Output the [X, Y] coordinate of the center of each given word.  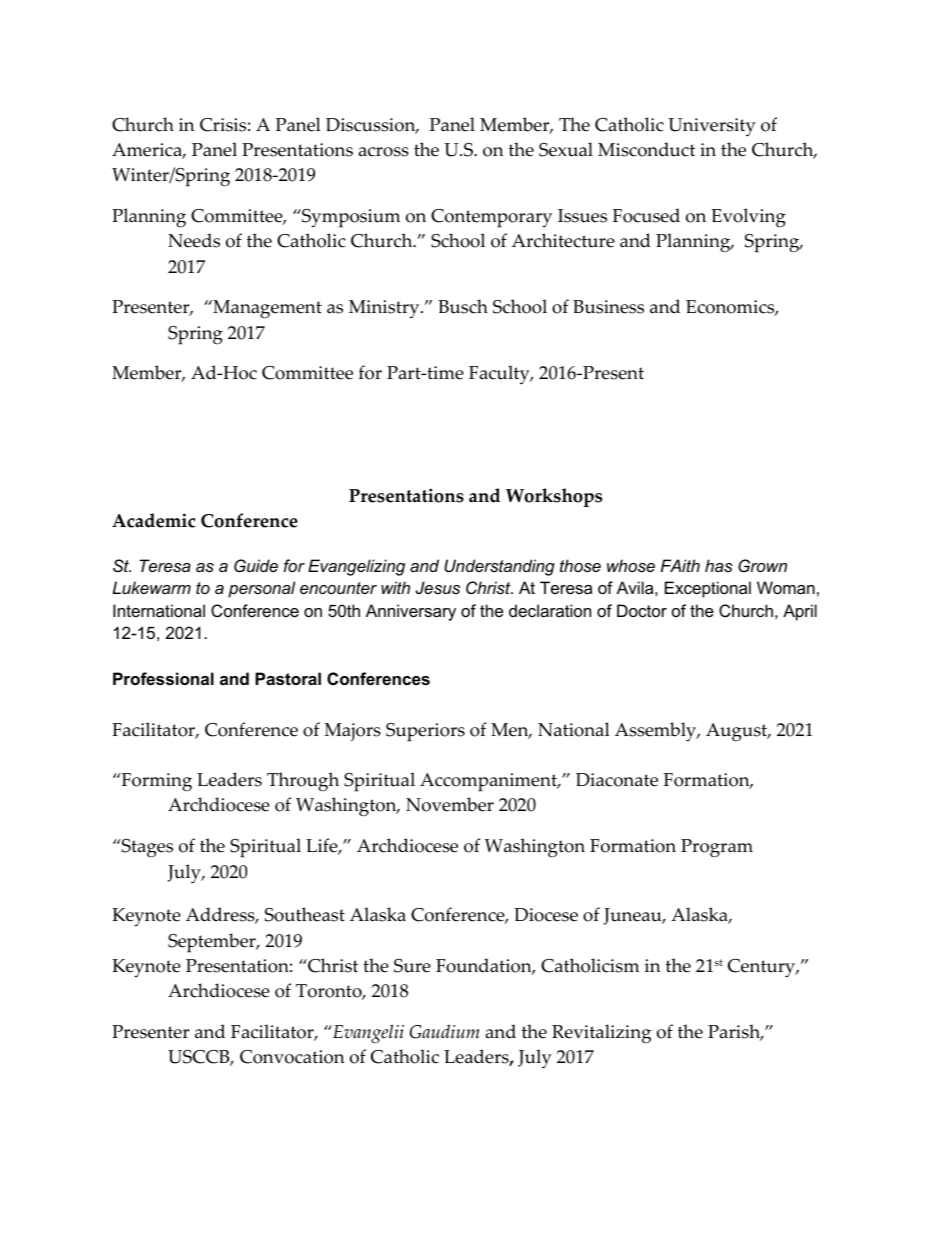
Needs [194, 240]
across [384, 152]
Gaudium [444, 1031]
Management [266, 309]
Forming [155, 782]
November [450, 804]
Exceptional [708, 589]
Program [717, 848]
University [712, 127]
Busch [463, 306]
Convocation [292, 1057]
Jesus [438, 587]
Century [763, 968]
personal [261, 589]
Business [608, 307]
